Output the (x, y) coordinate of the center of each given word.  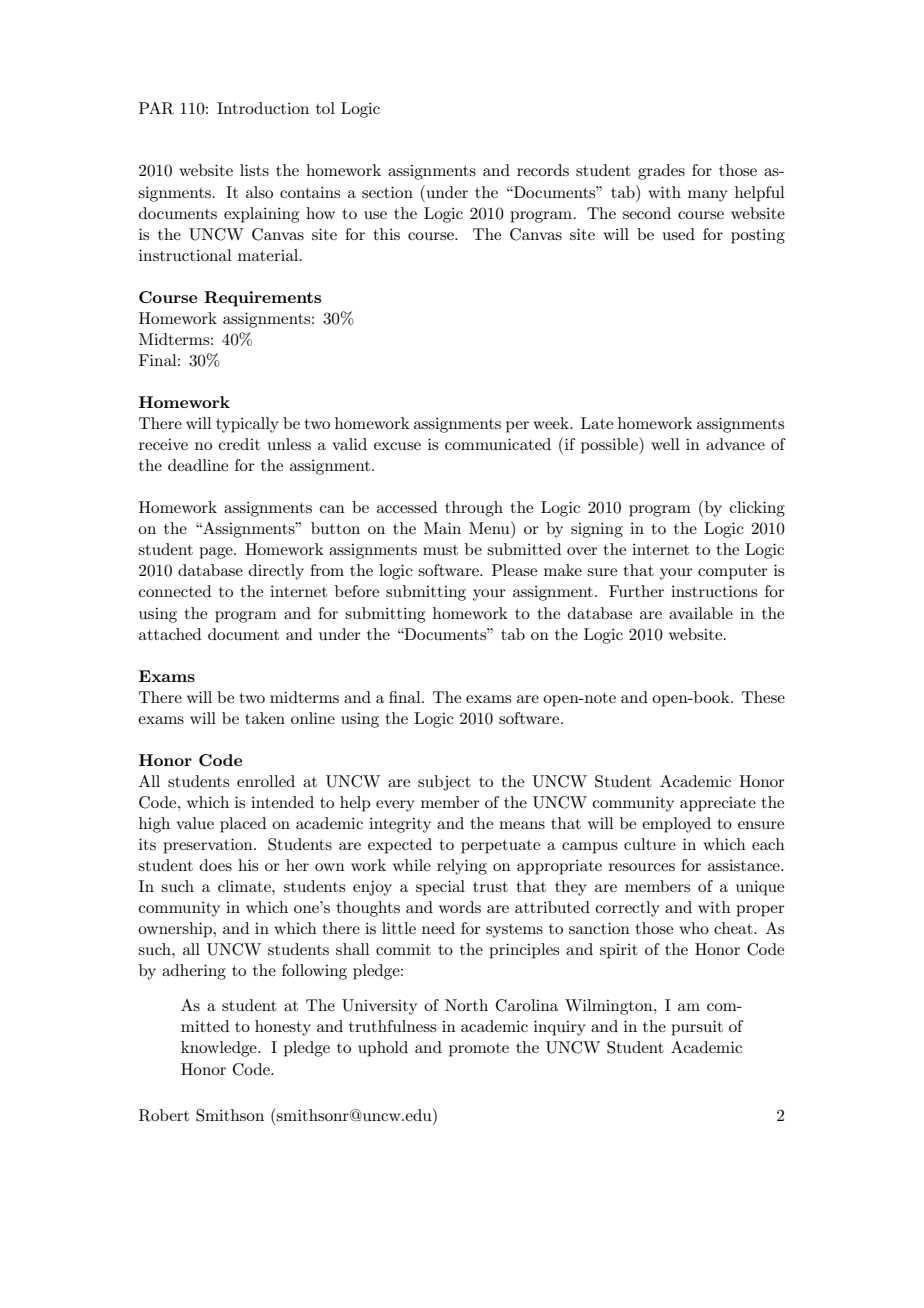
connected (175, 591)
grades (661, 172)
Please (514, 570)
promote (479, 1050)
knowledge (220, 1049)
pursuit (697, 1028)
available (701, 613)
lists (254, 170)
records (543, 170)
